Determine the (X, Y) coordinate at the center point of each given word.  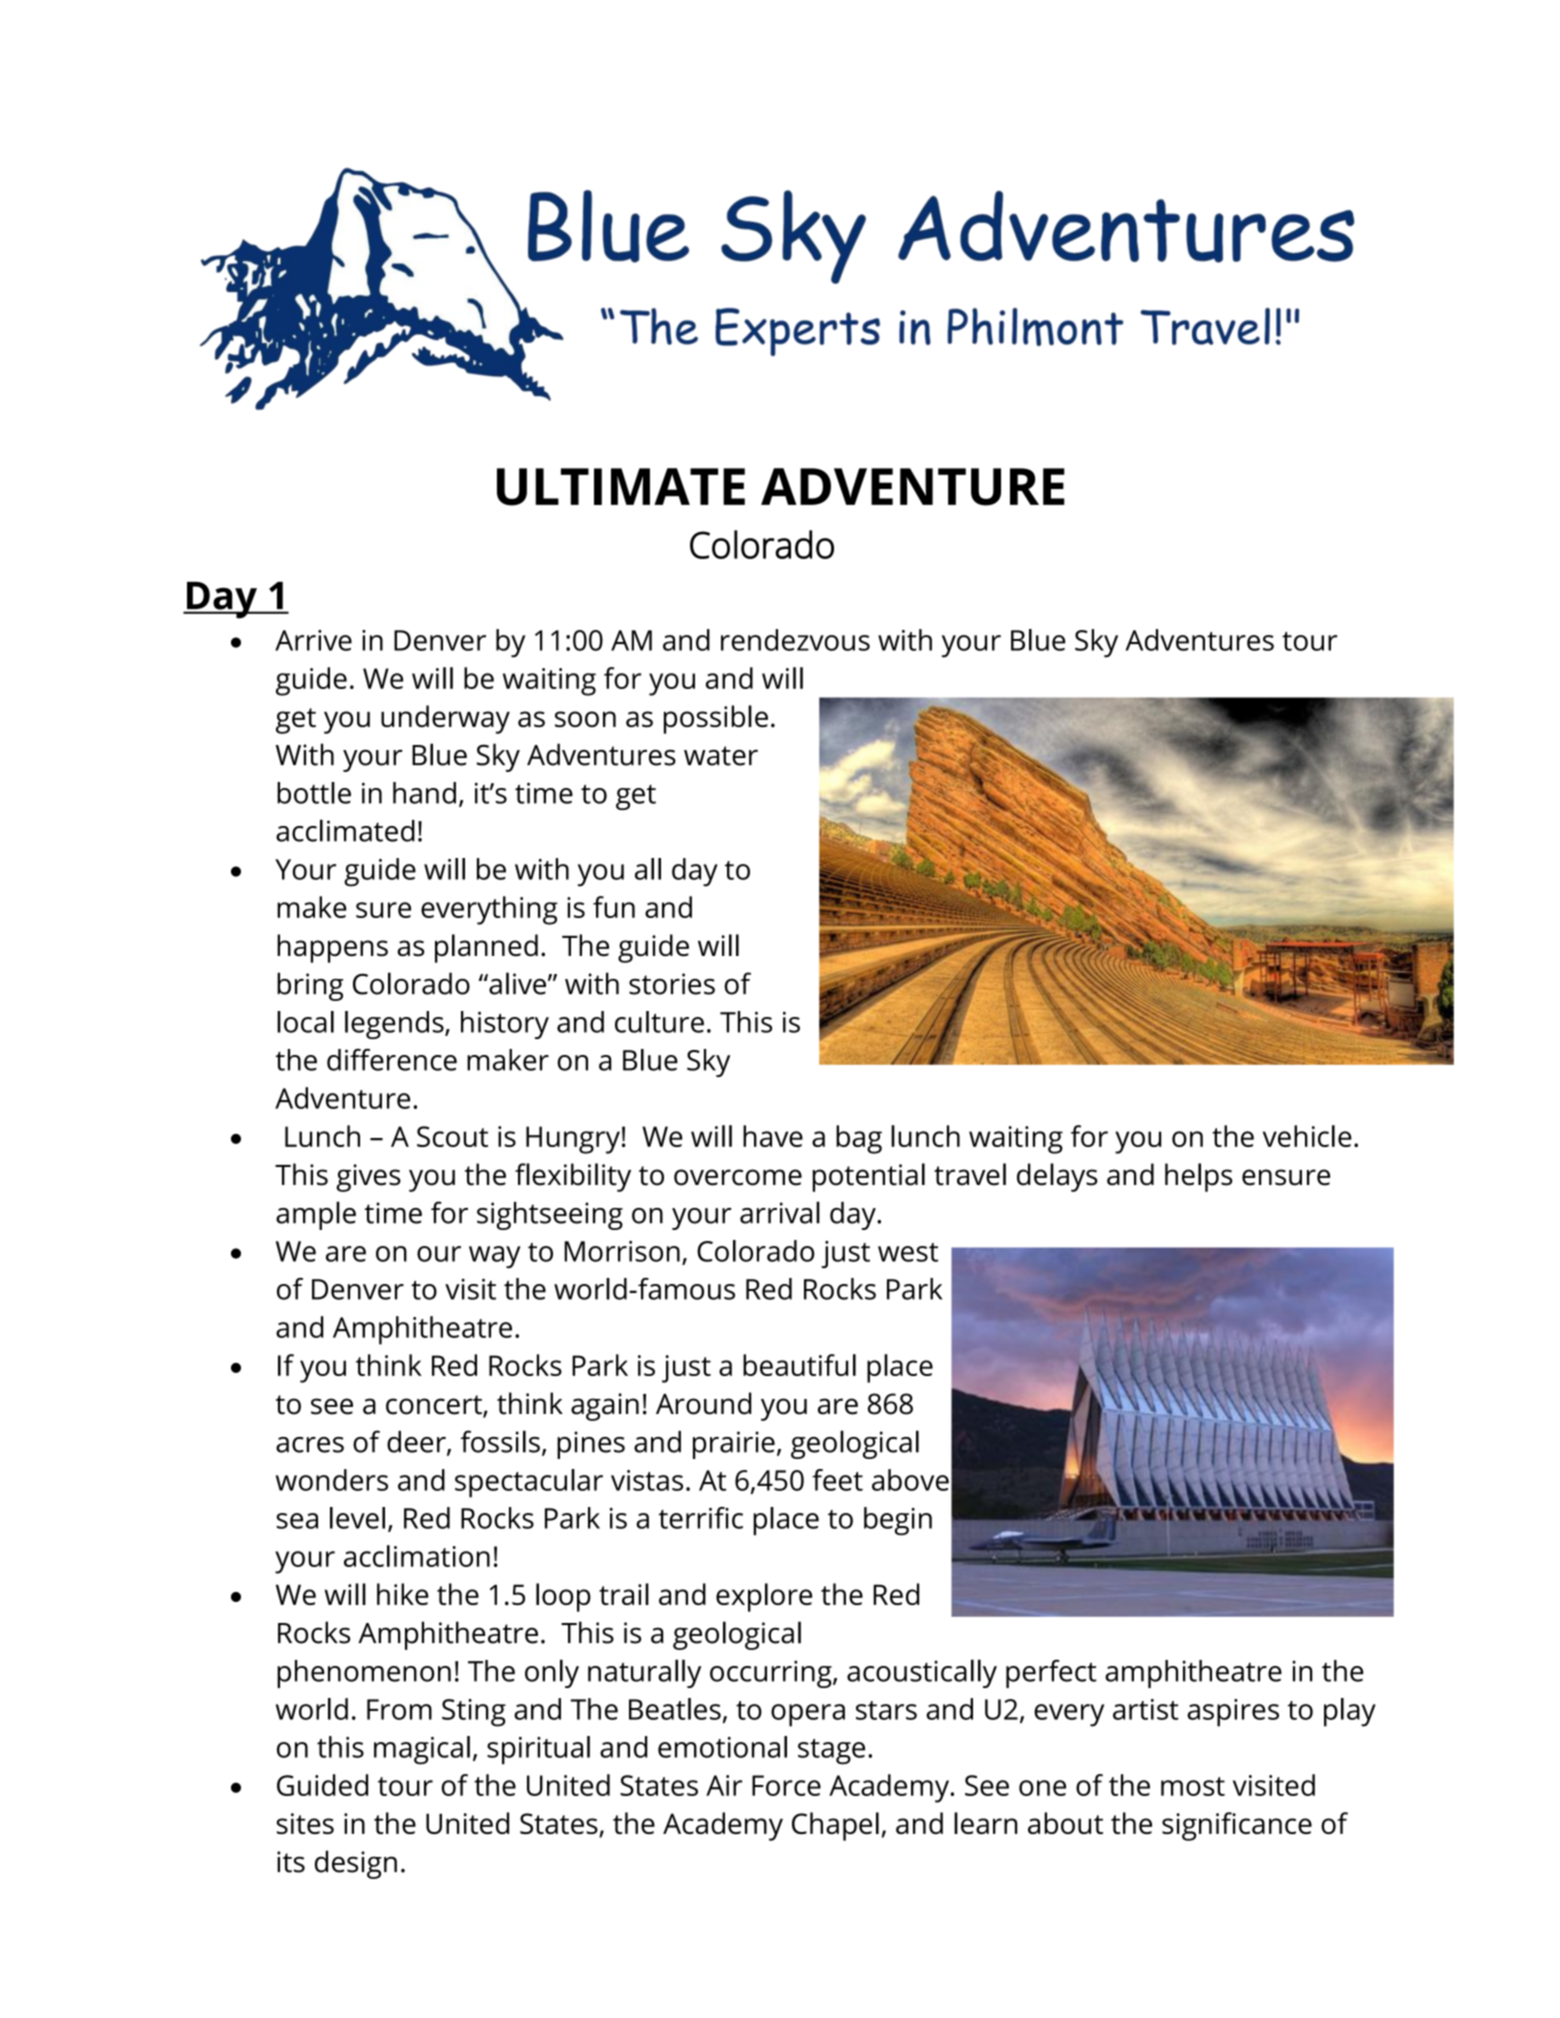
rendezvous (795, 640)
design (356, 1864)
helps (1198, 1177)
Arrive (313, 640)
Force (786, 1785)
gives (368, 1178)
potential (869, 1177)
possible (716, 719)
